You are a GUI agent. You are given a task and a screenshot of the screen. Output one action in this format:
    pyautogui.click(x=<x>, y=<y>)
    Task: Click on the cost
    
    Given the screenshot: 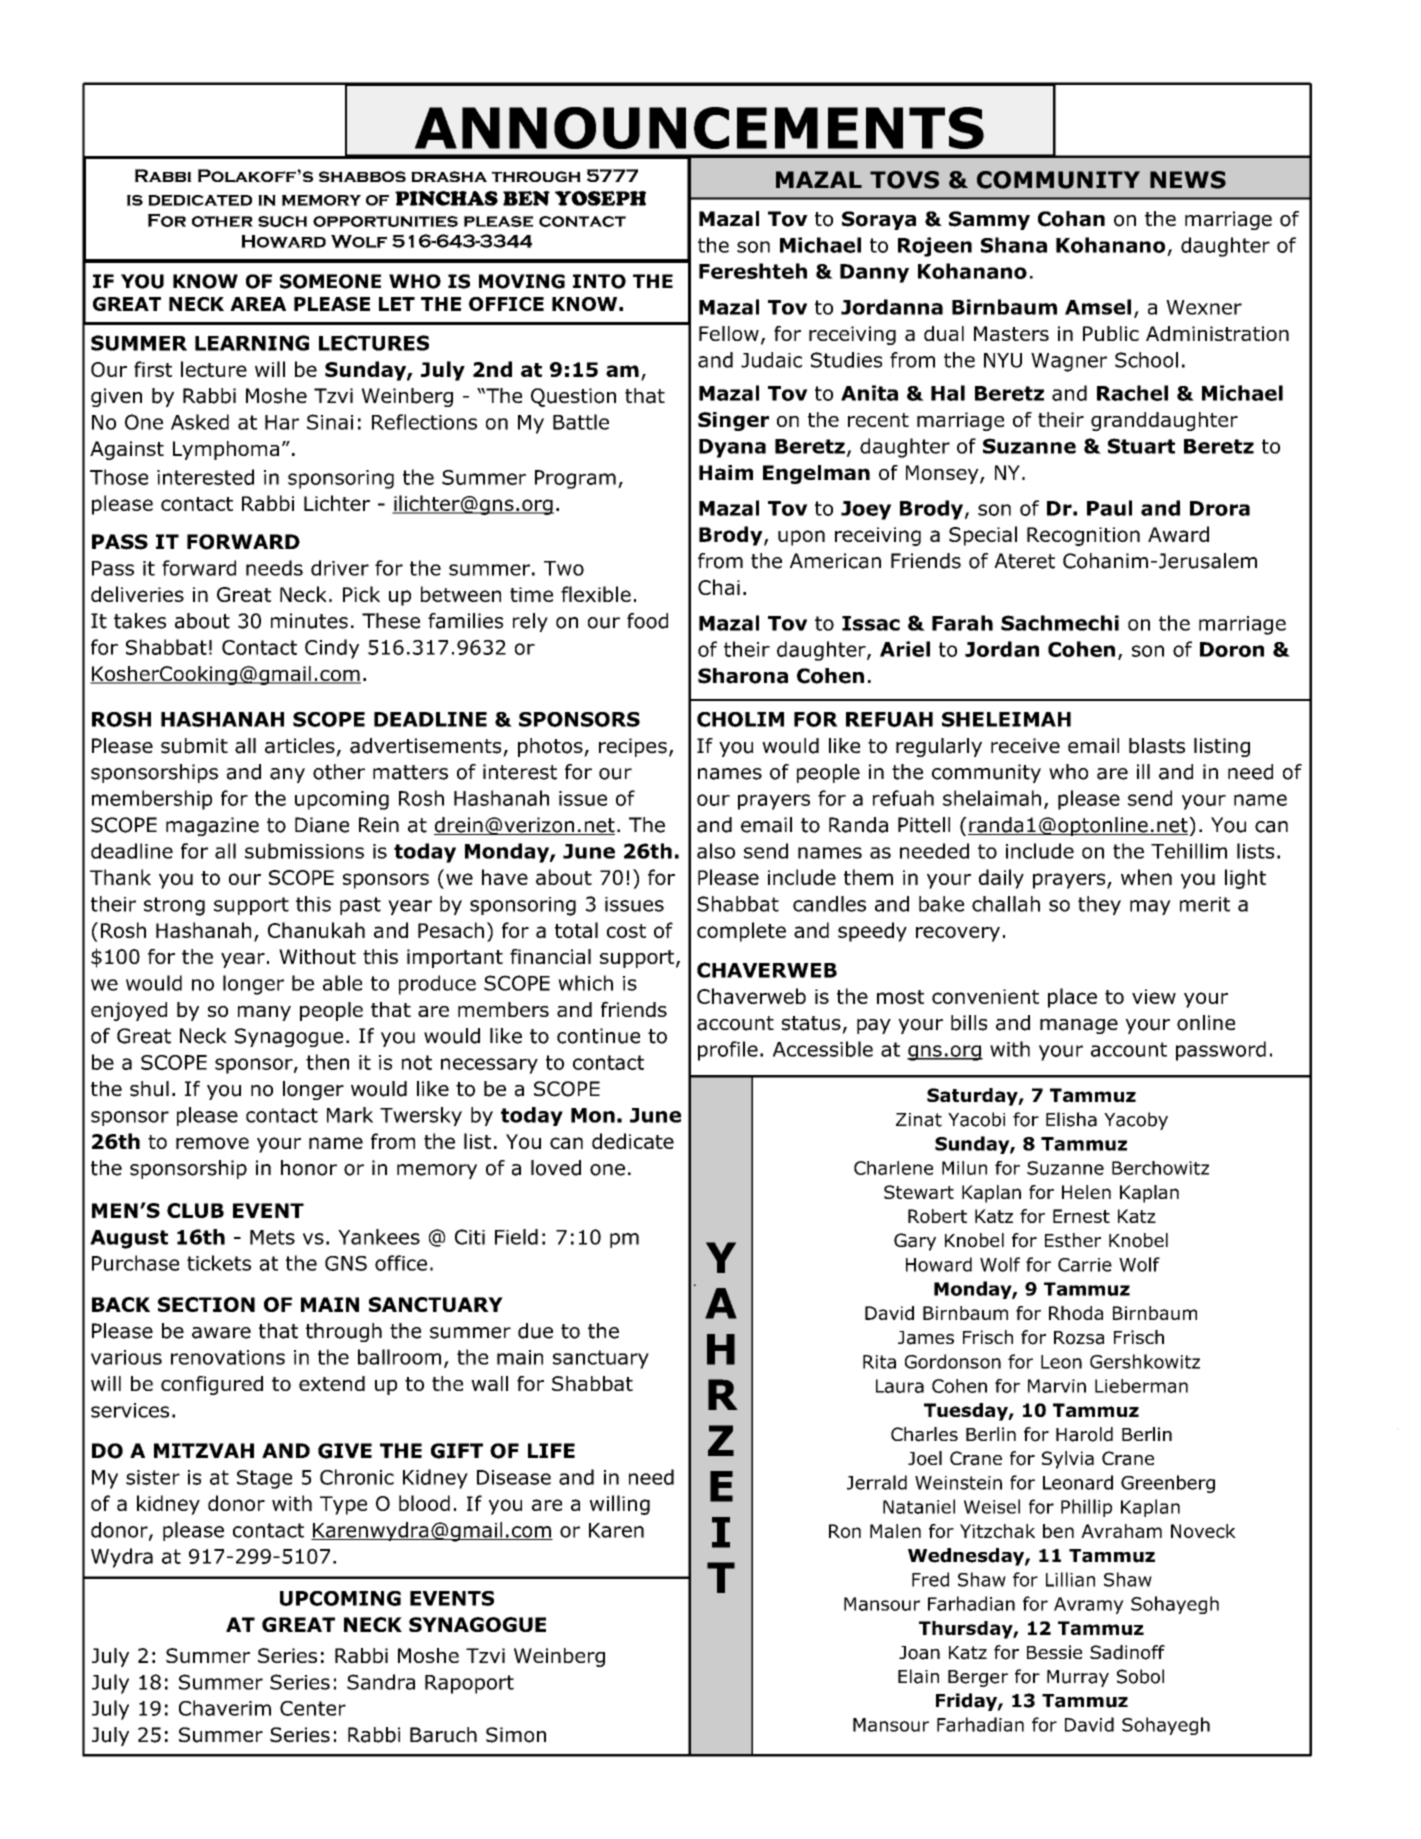 What is the action you would take?
    pyautogui.click(x=626, y=931)
